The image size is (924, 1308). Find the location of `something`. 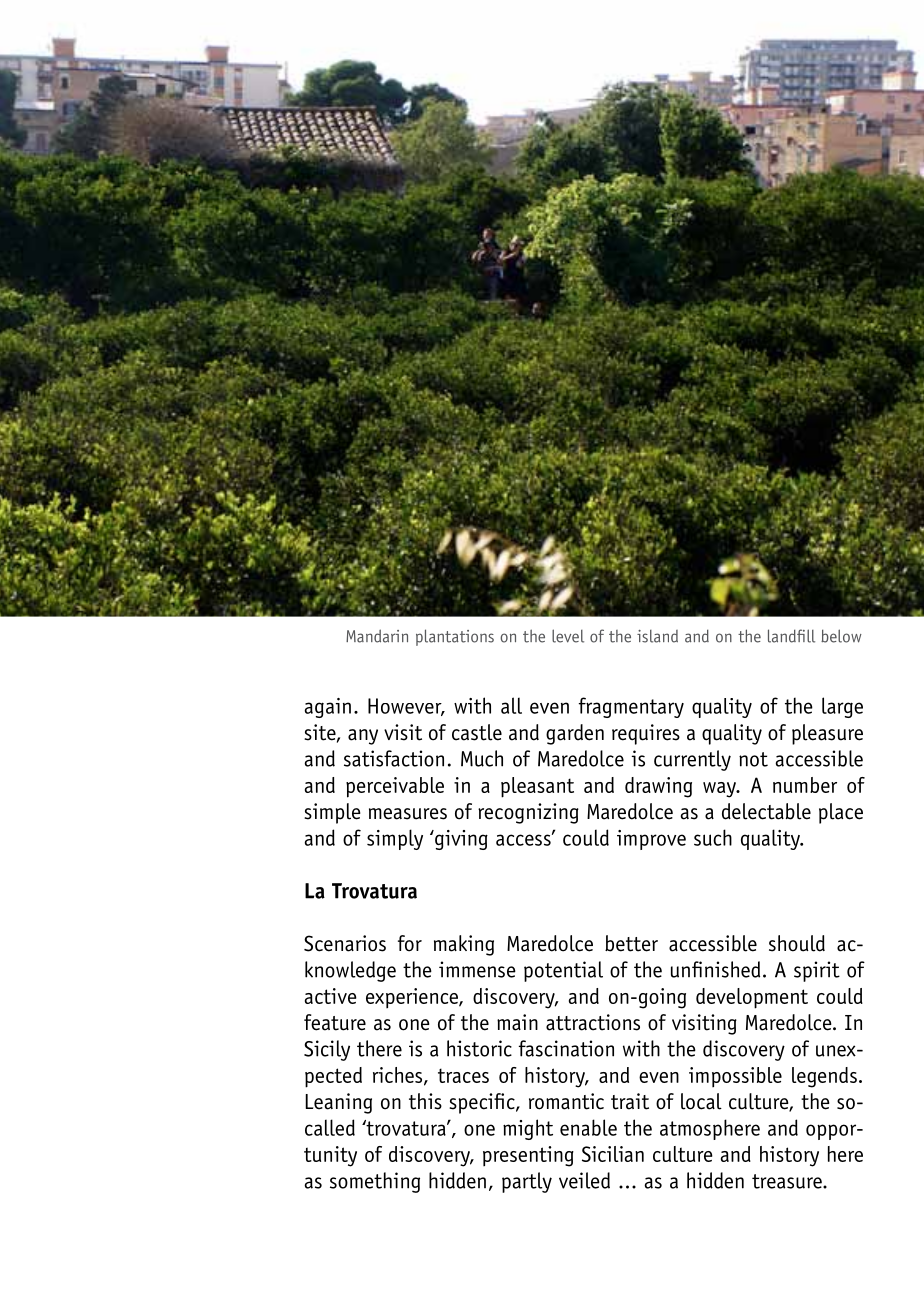

something is located at coordinates (375, 1182).
